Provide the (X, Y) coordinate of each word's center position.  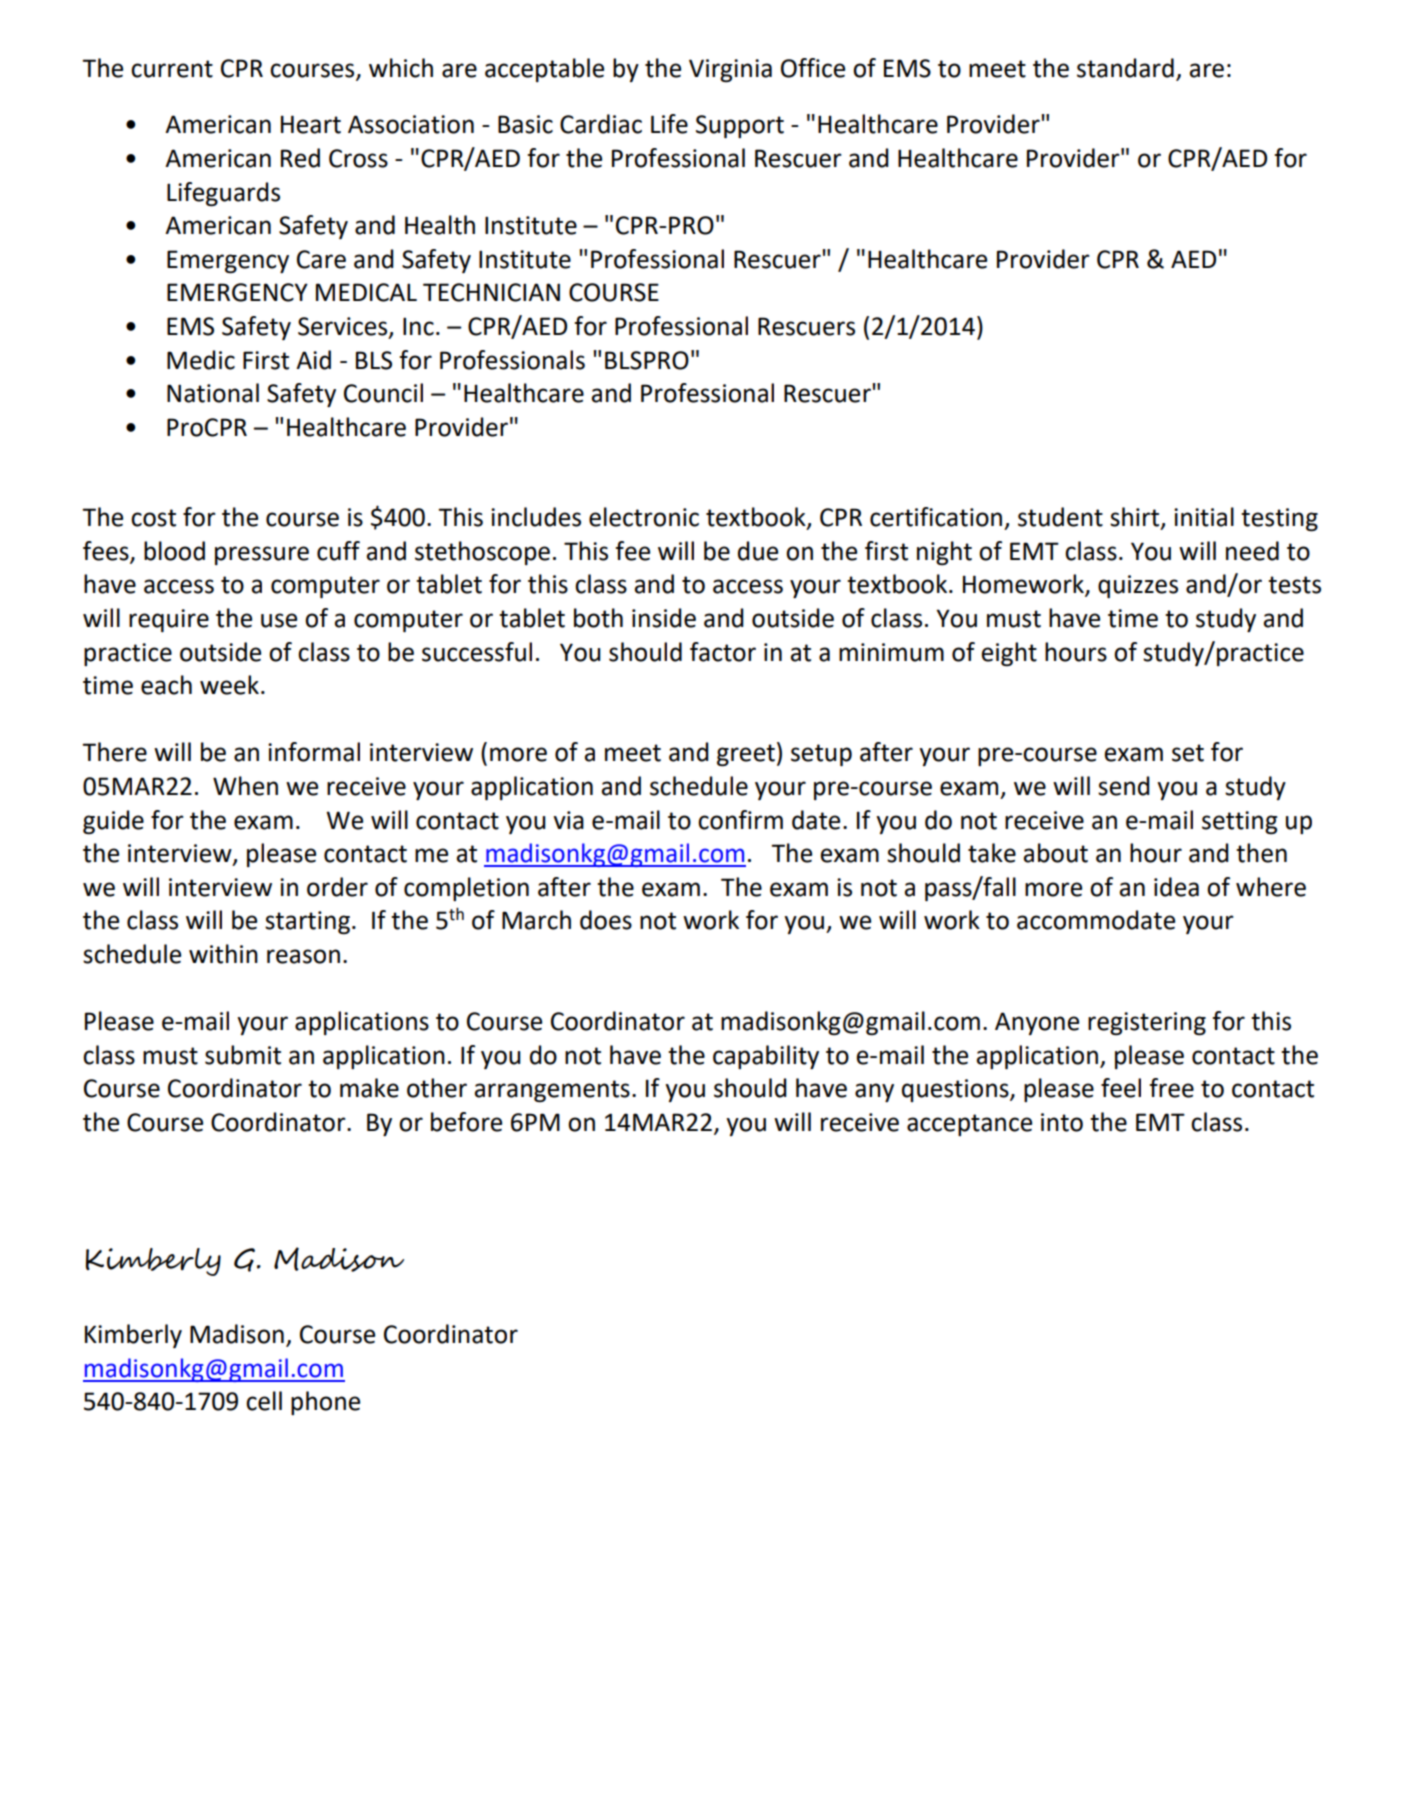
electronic (644, 517)
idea (1176, 887)
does (606, 920)
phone (325, 1403)
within (223, 954)
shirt (1136, 518)
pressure (262, 555)
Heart (311, 124)
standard (1125, 68)
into (1062, 1122)
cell (264, 1401)
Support (740, 126)
